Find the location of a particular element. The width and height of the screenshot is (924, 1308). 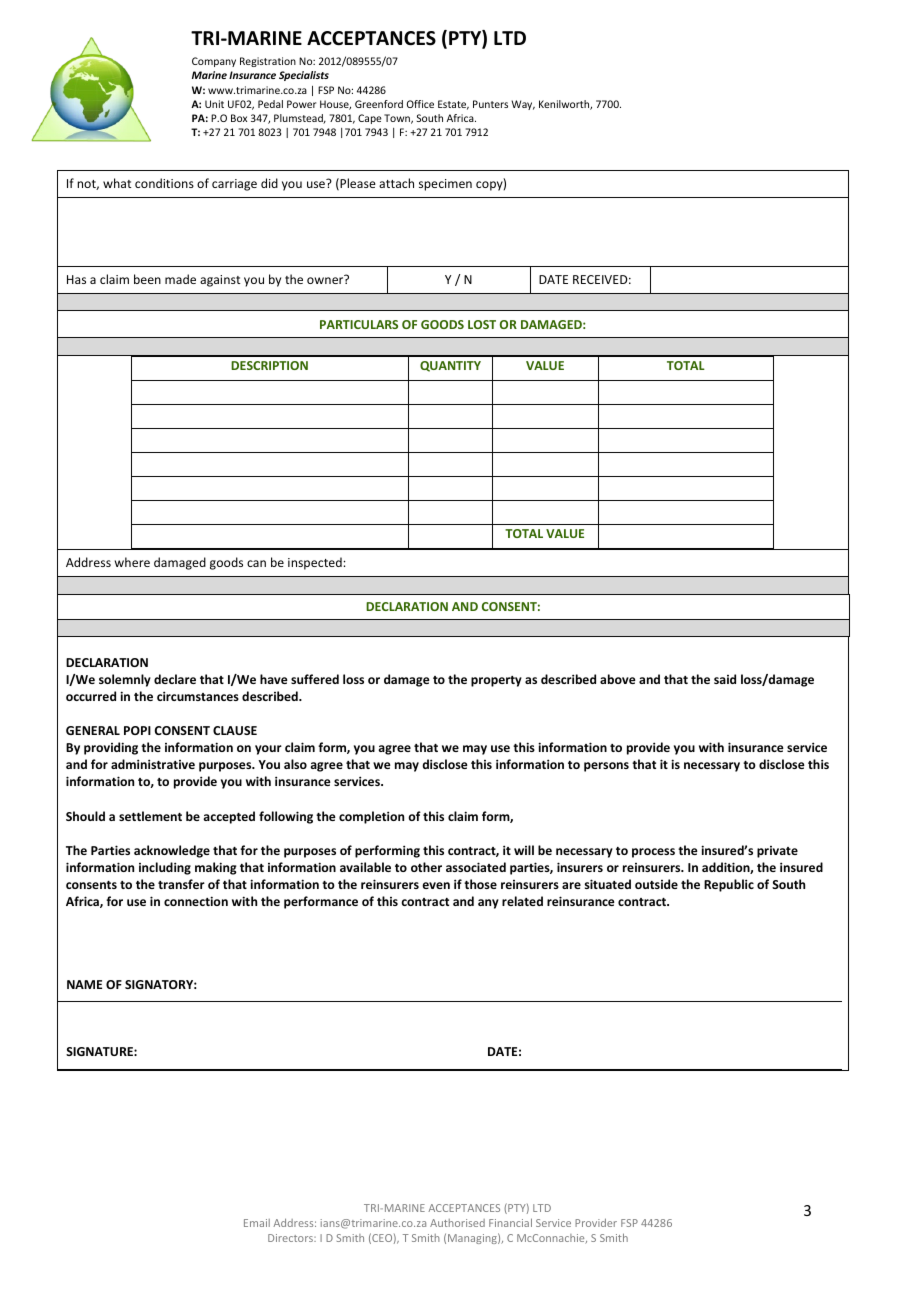

said is located at coordinates (725, 679).
